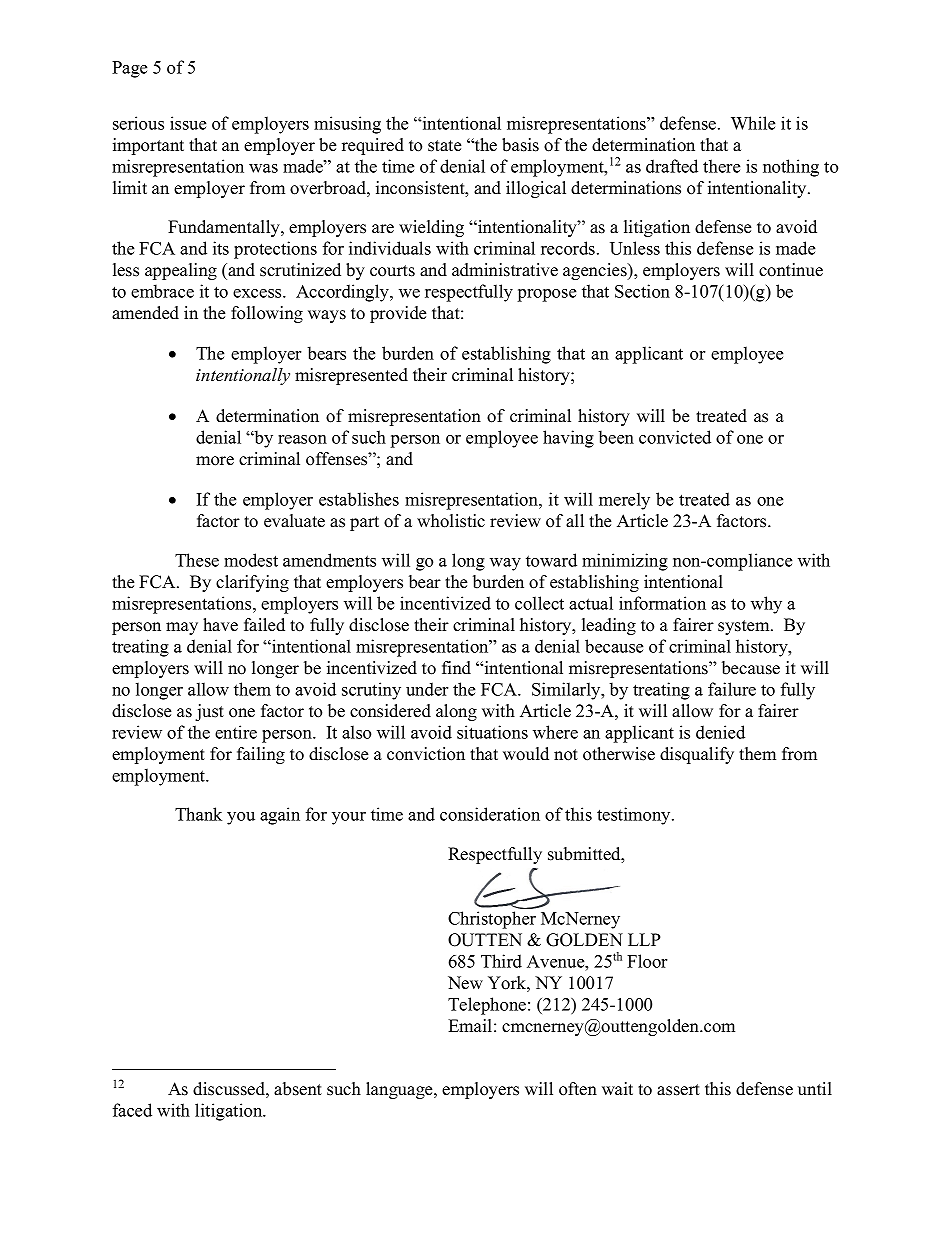 This screenshot has height=1233, width=952. Describe the element at coordinates (188, 123) in the screenshot. I see `issue` at that location.
